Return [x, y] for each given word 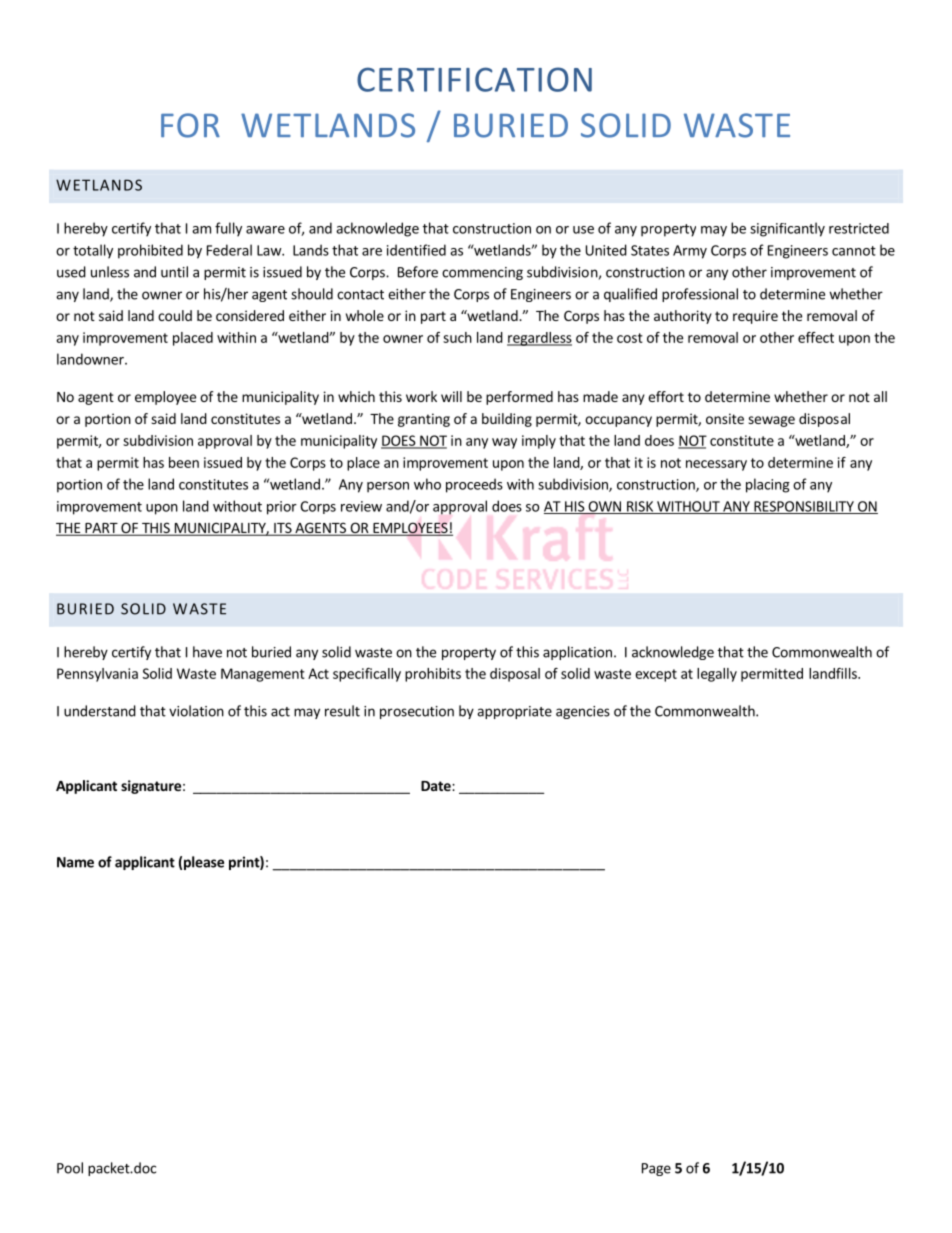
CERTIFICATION [474, 79]
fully [228, 229]
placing [768, 485]
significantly [787, 229]
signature [151, 787]
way [504, 443]
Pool [70, 1168]
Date [437, 786]
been [184, 462]
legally [717, 675]
